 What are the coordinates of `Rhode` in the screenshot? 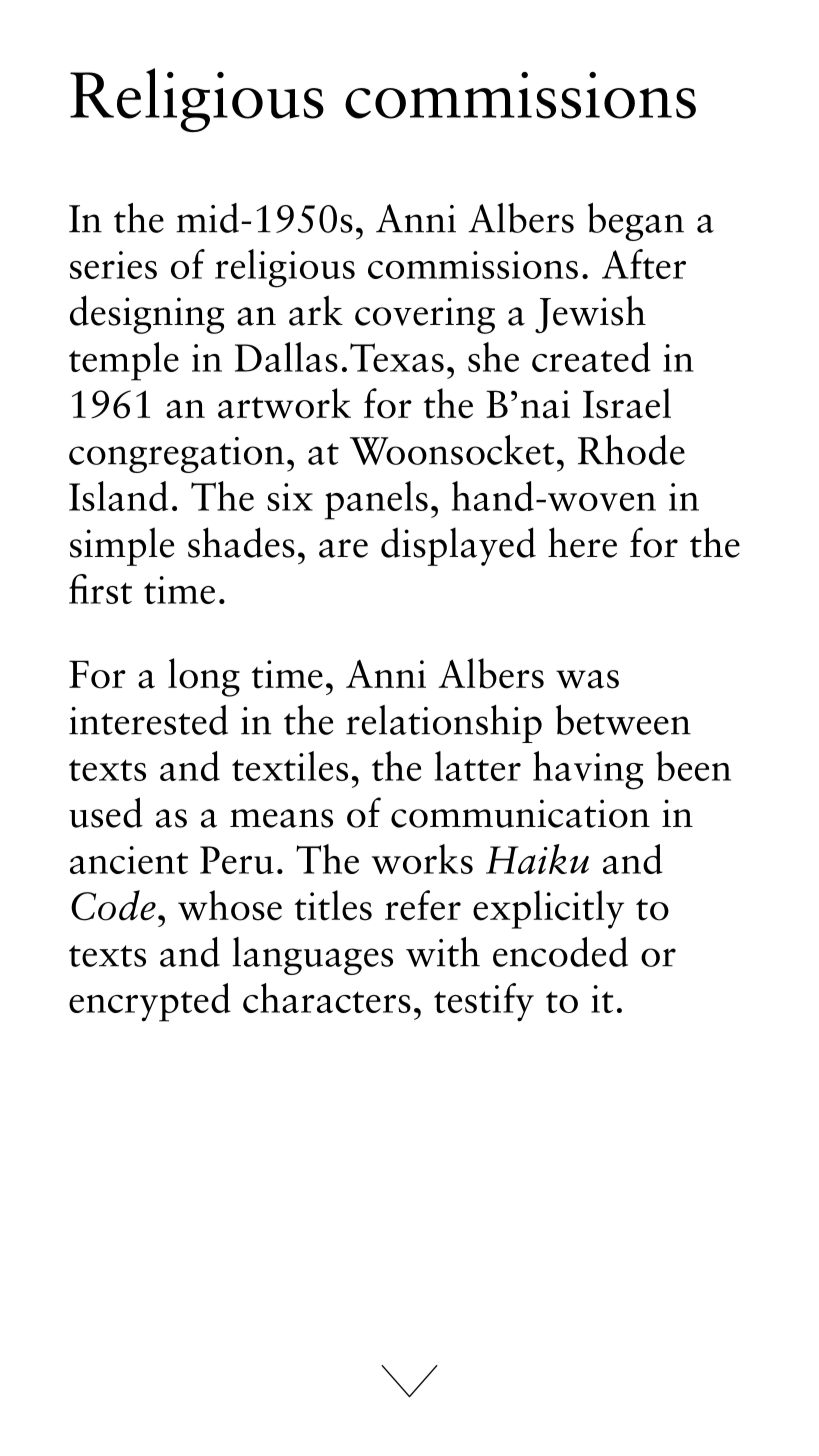 It's located at (631, 450).
